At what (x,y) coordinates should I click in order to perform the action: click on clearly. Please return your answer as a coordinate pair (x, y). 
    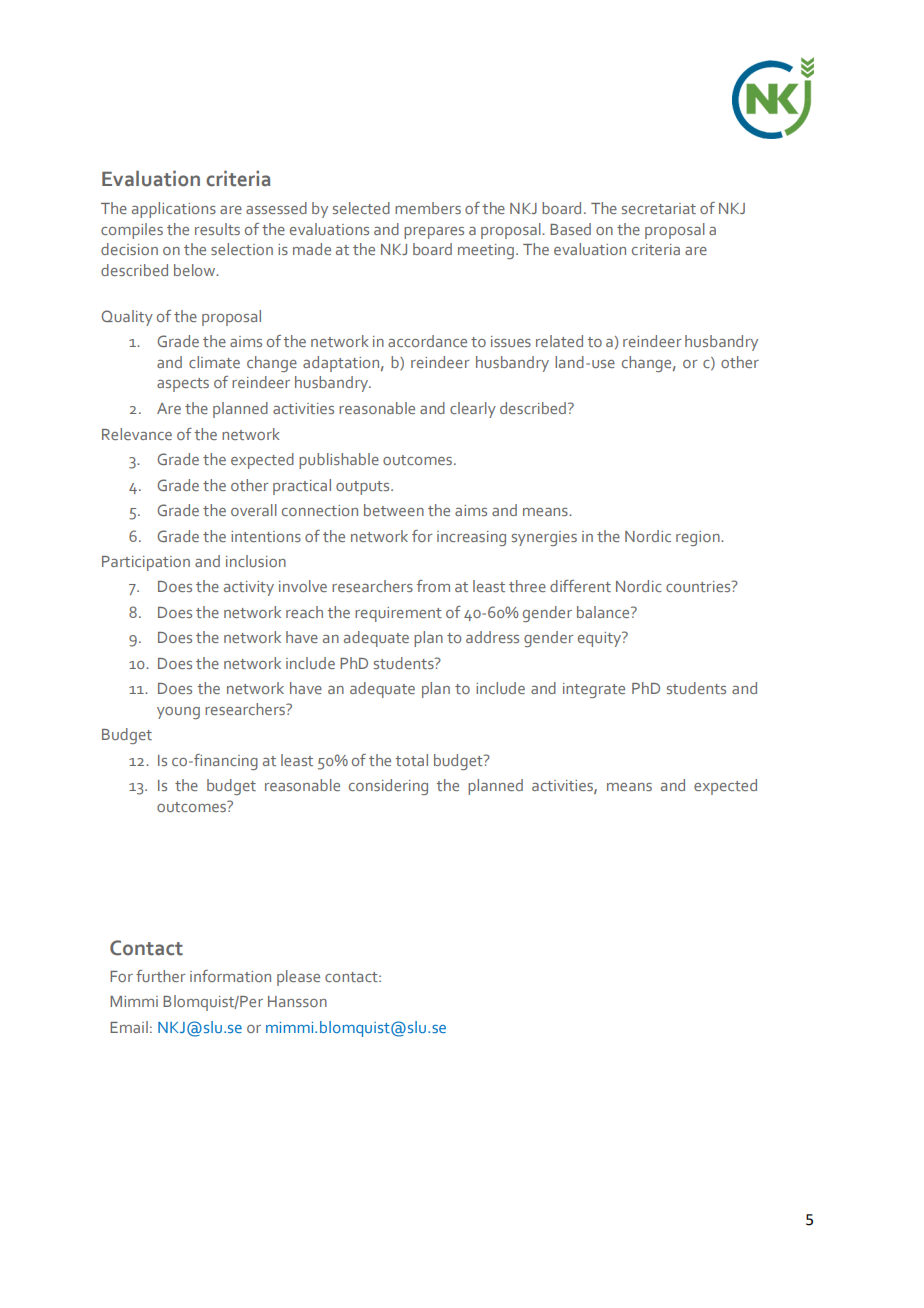
    Looking at the image, I should click on (473, 410).
